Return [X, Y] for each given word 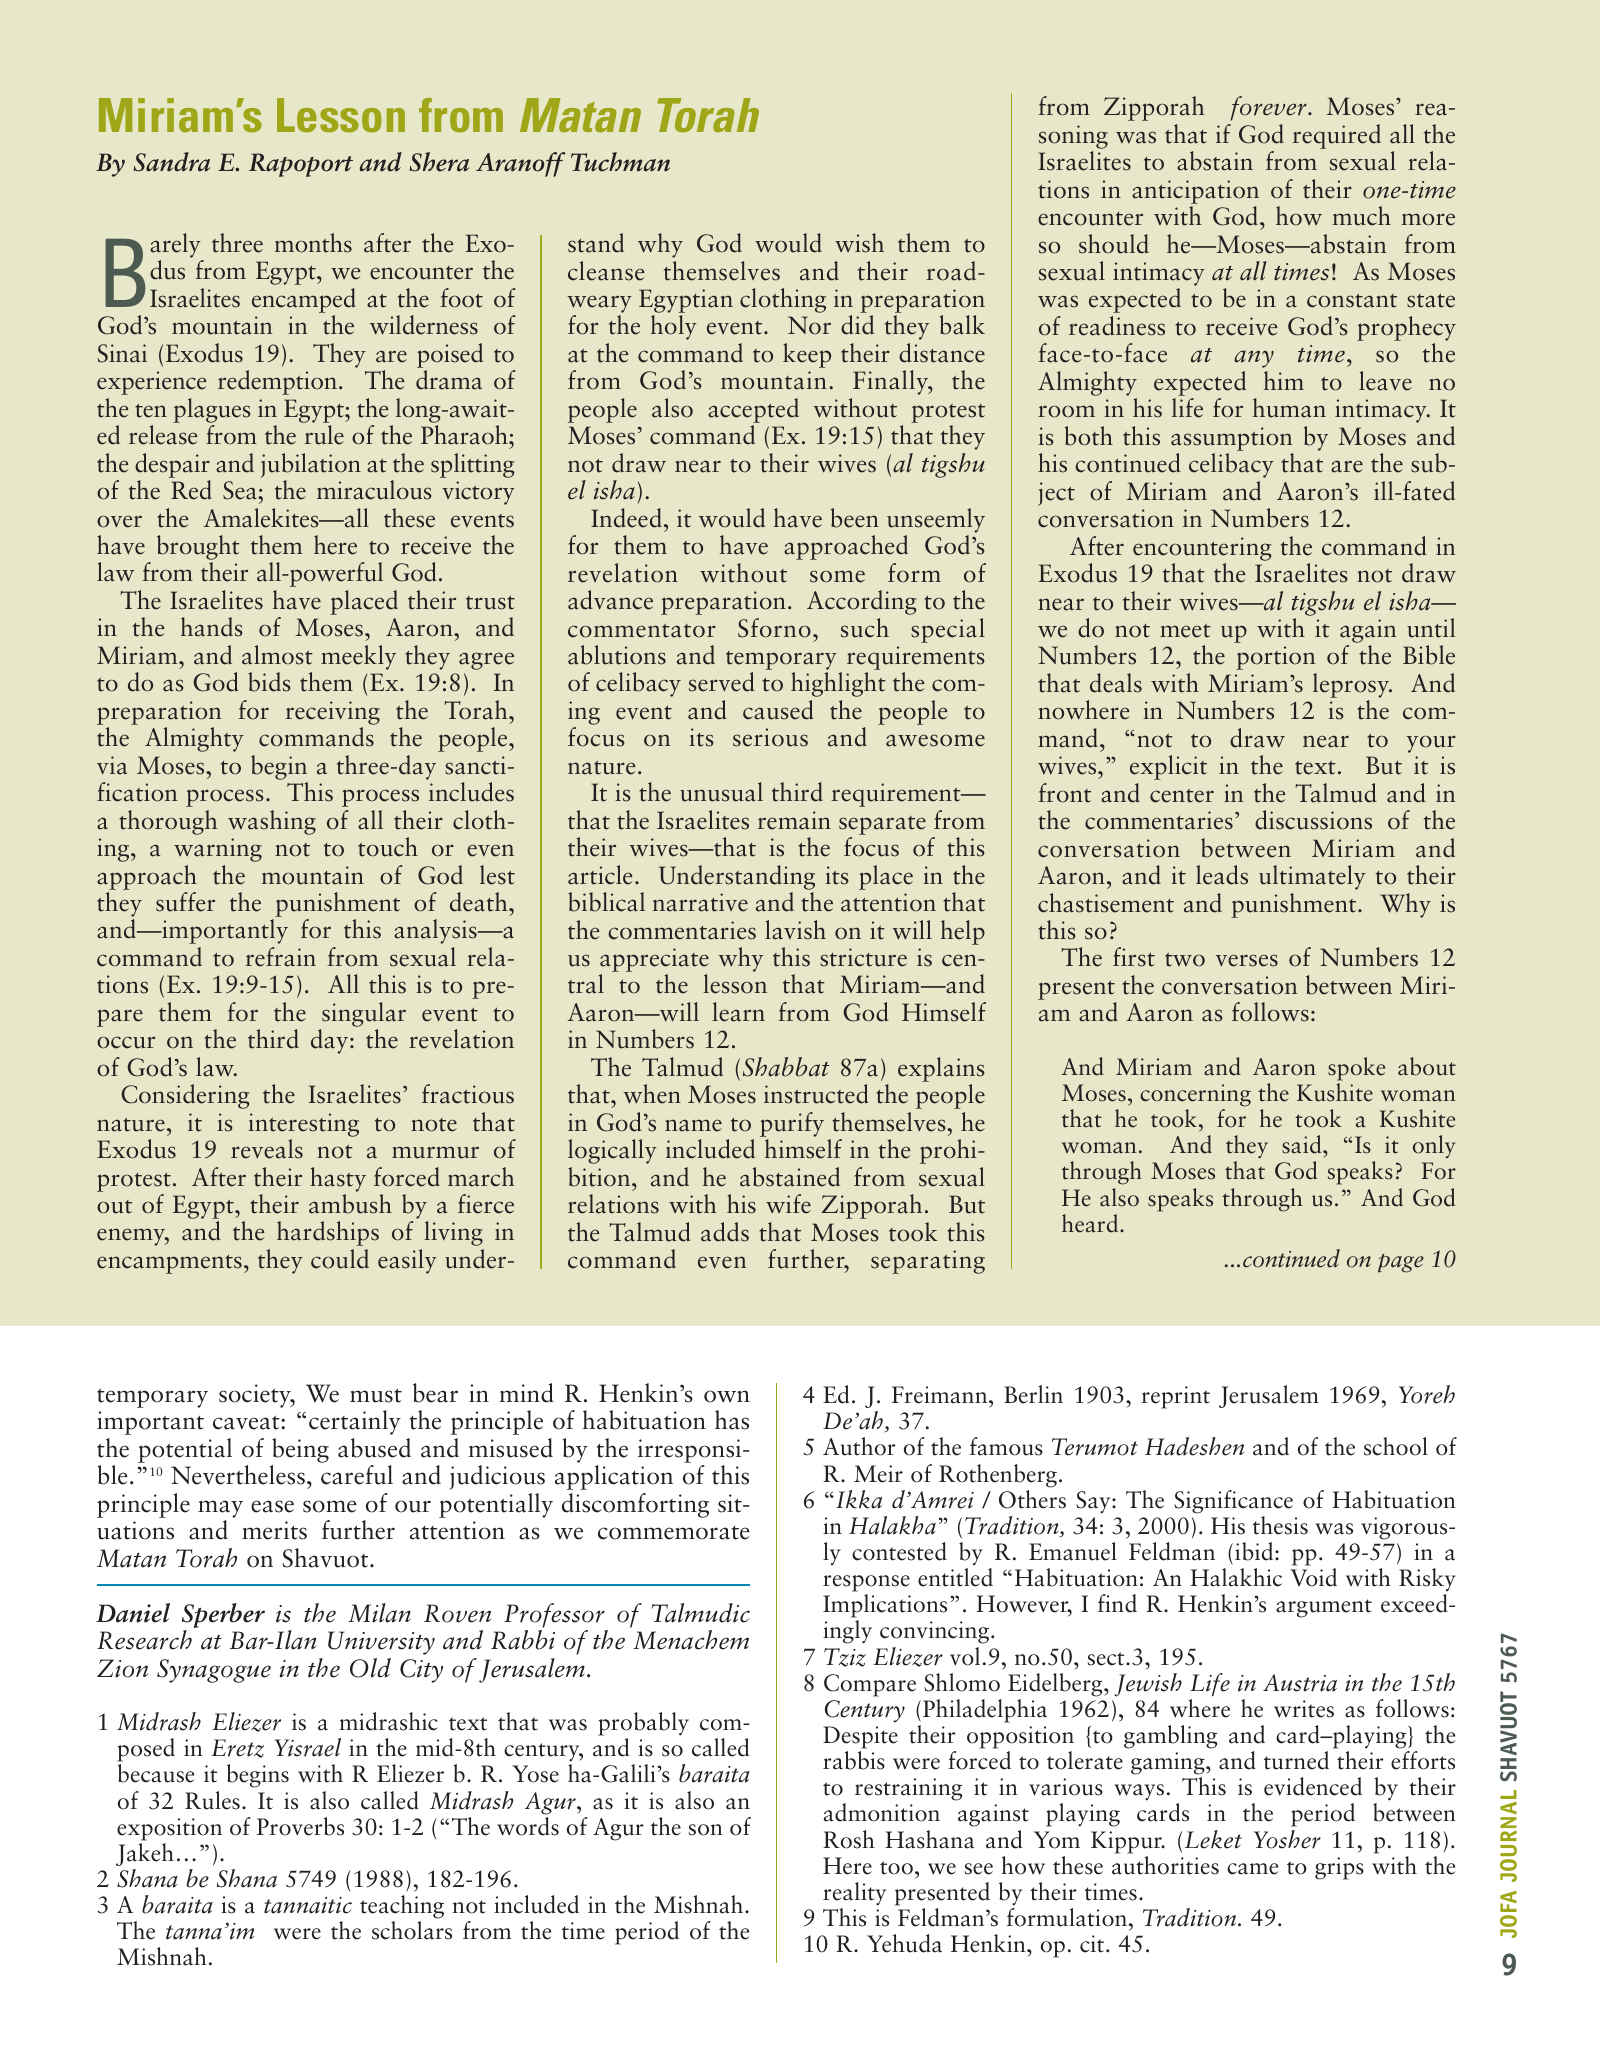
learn [738, 1012]
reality [854, 1894]
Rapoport [301, 165]
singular [364, 1014]
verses [1247, 960]
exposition [169, 1829]
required [1336, 136]
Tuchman [620, 162]
